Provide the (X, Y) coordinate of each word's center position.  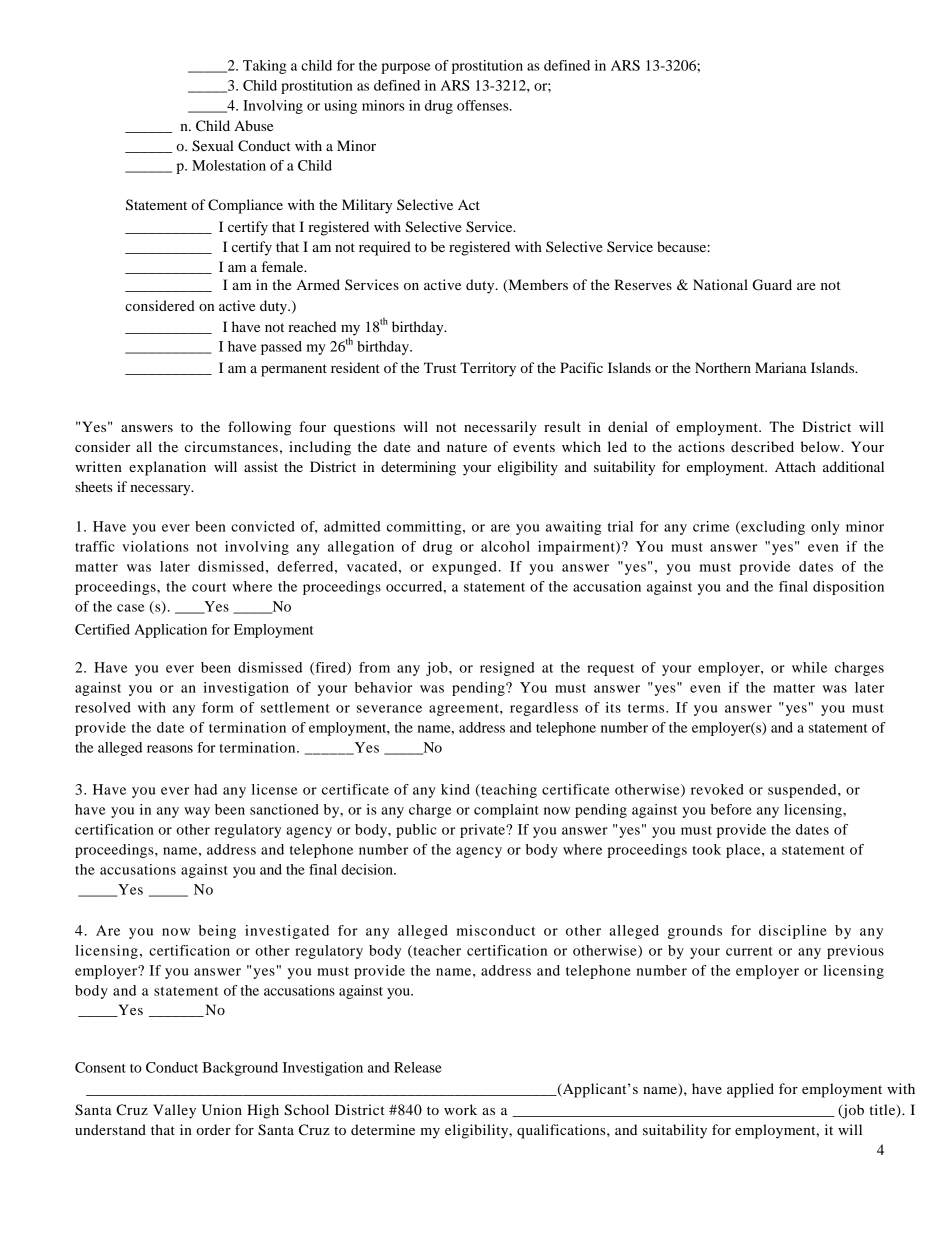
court (209, 587)
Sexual (213, 146)
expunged (464, 568)
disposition (848, 588)
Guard (772, 285)
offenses (484, 105)
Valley (174, 1111)
